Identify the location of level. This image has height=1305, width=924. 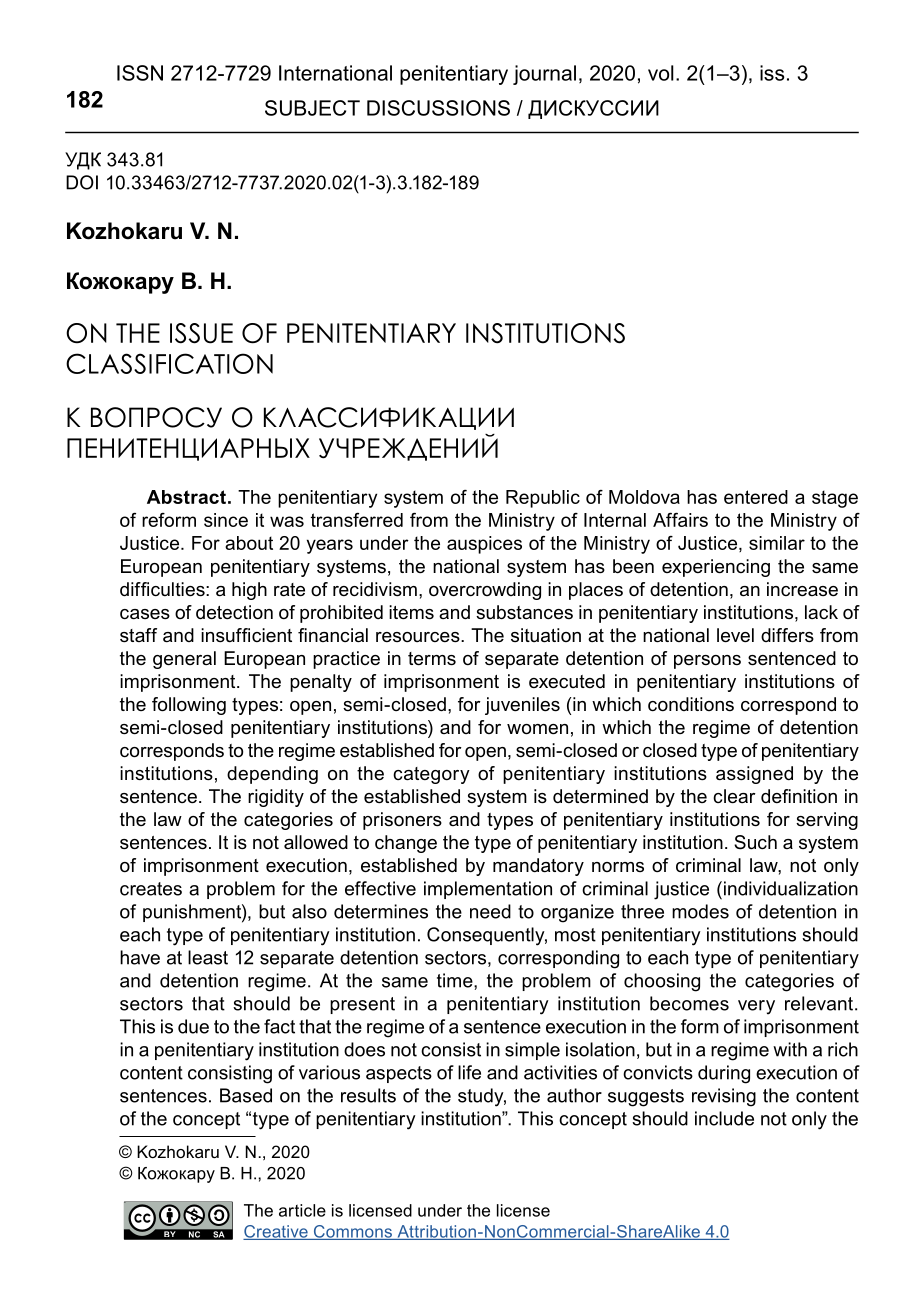
(735, 635).
